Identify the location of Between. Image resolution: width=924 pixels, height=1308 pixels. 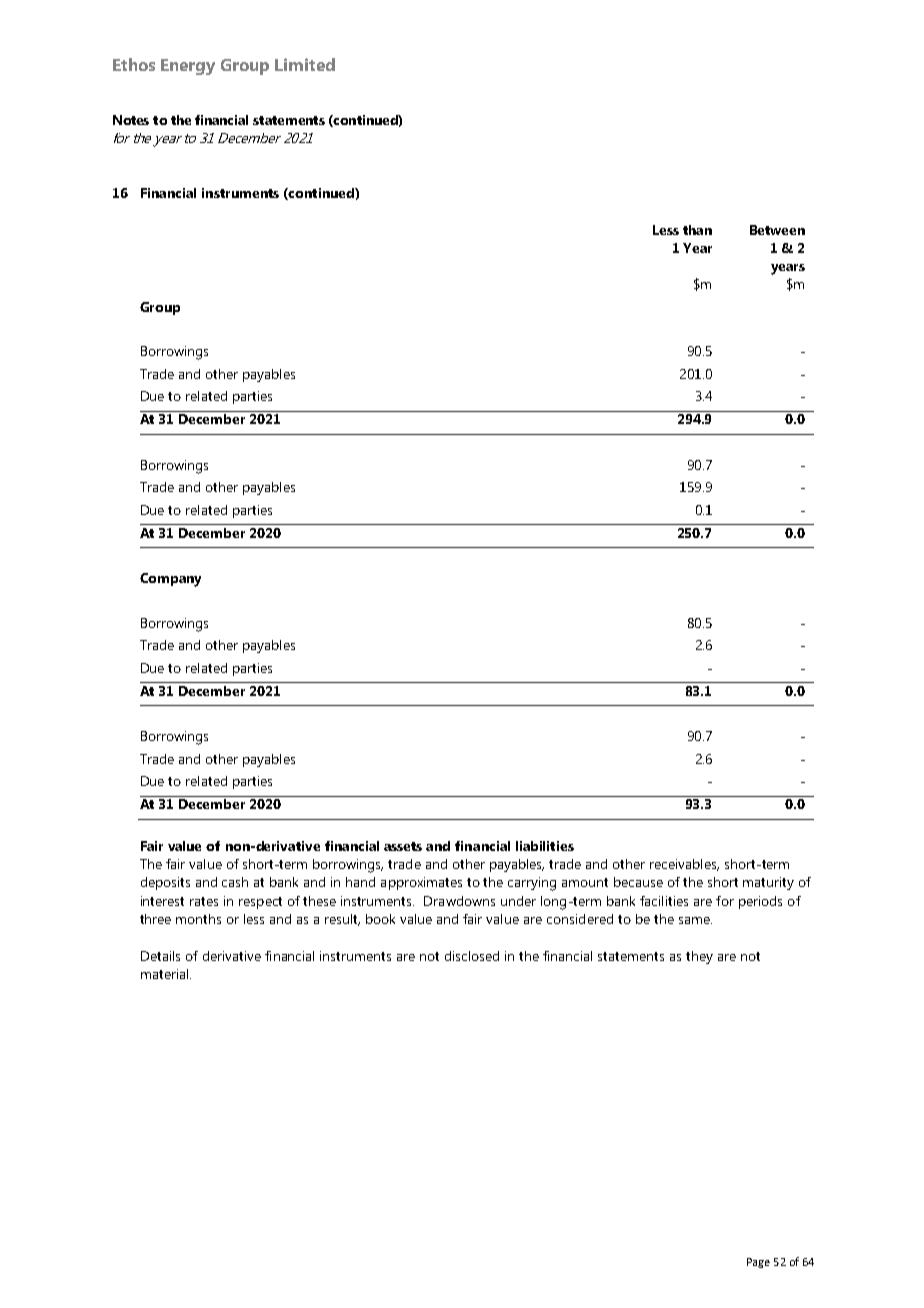
(777, 230).
